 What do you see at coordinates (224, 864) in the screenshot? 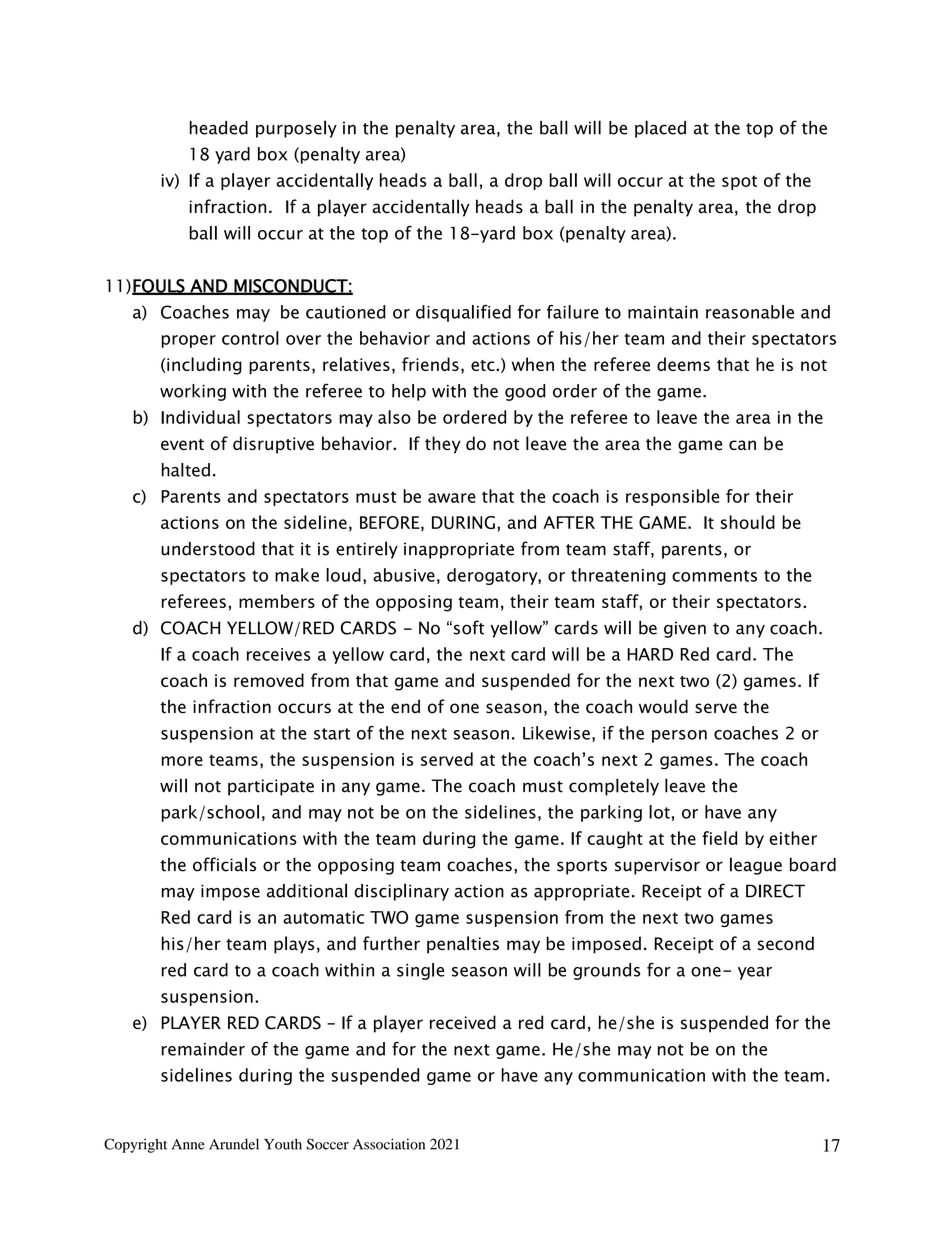
I see `officials` at bounding box center [224, 864].
